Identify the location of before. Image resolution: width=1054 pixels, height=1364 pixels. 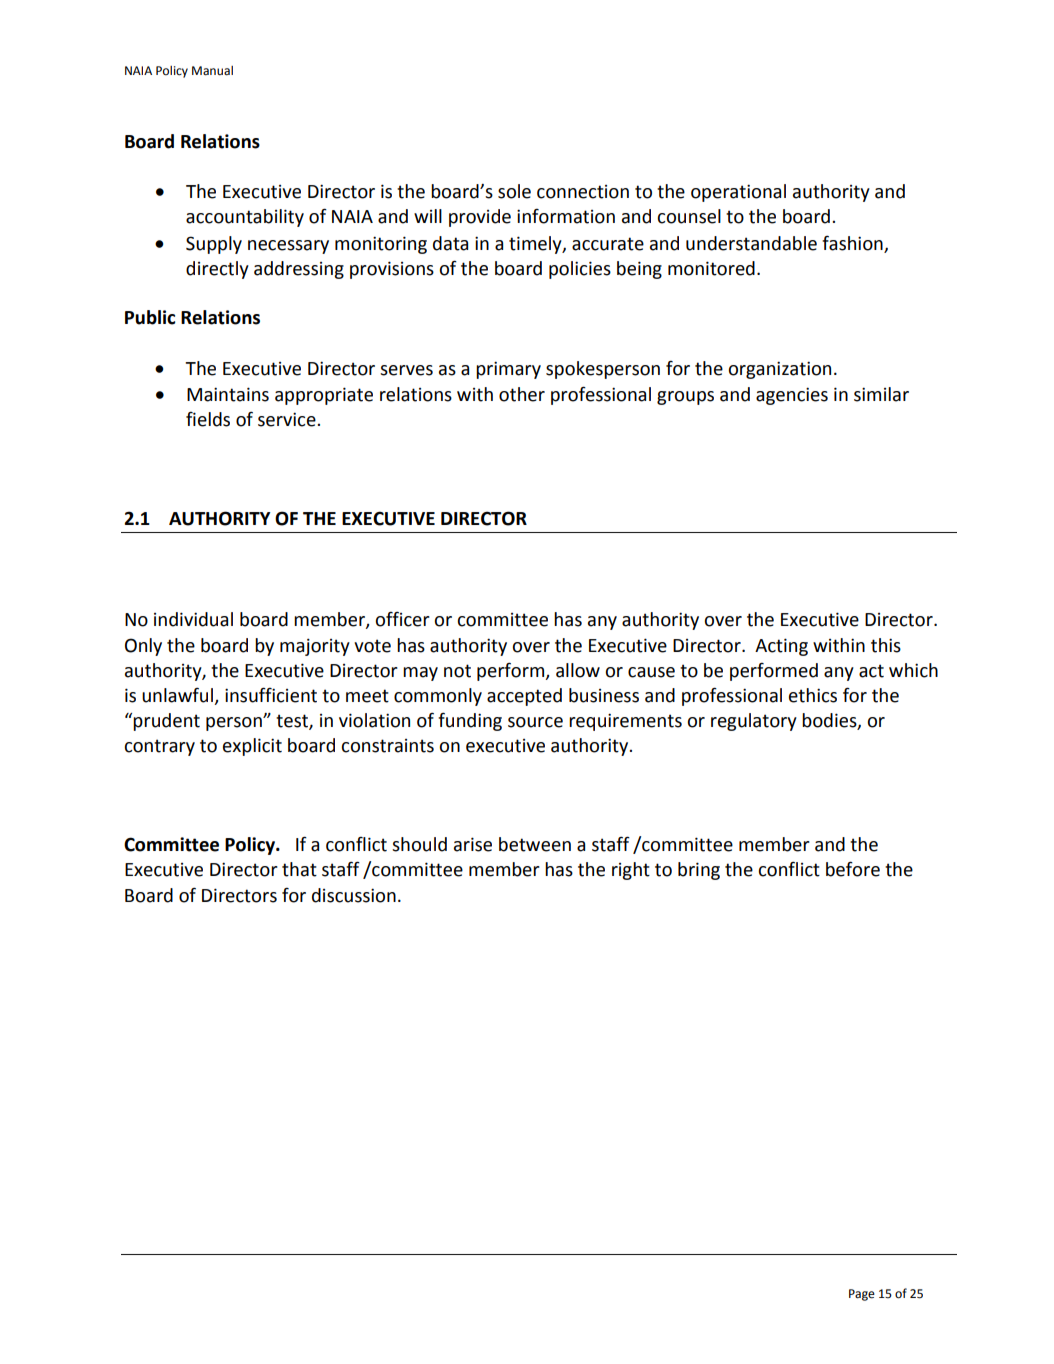
(853, 869).
